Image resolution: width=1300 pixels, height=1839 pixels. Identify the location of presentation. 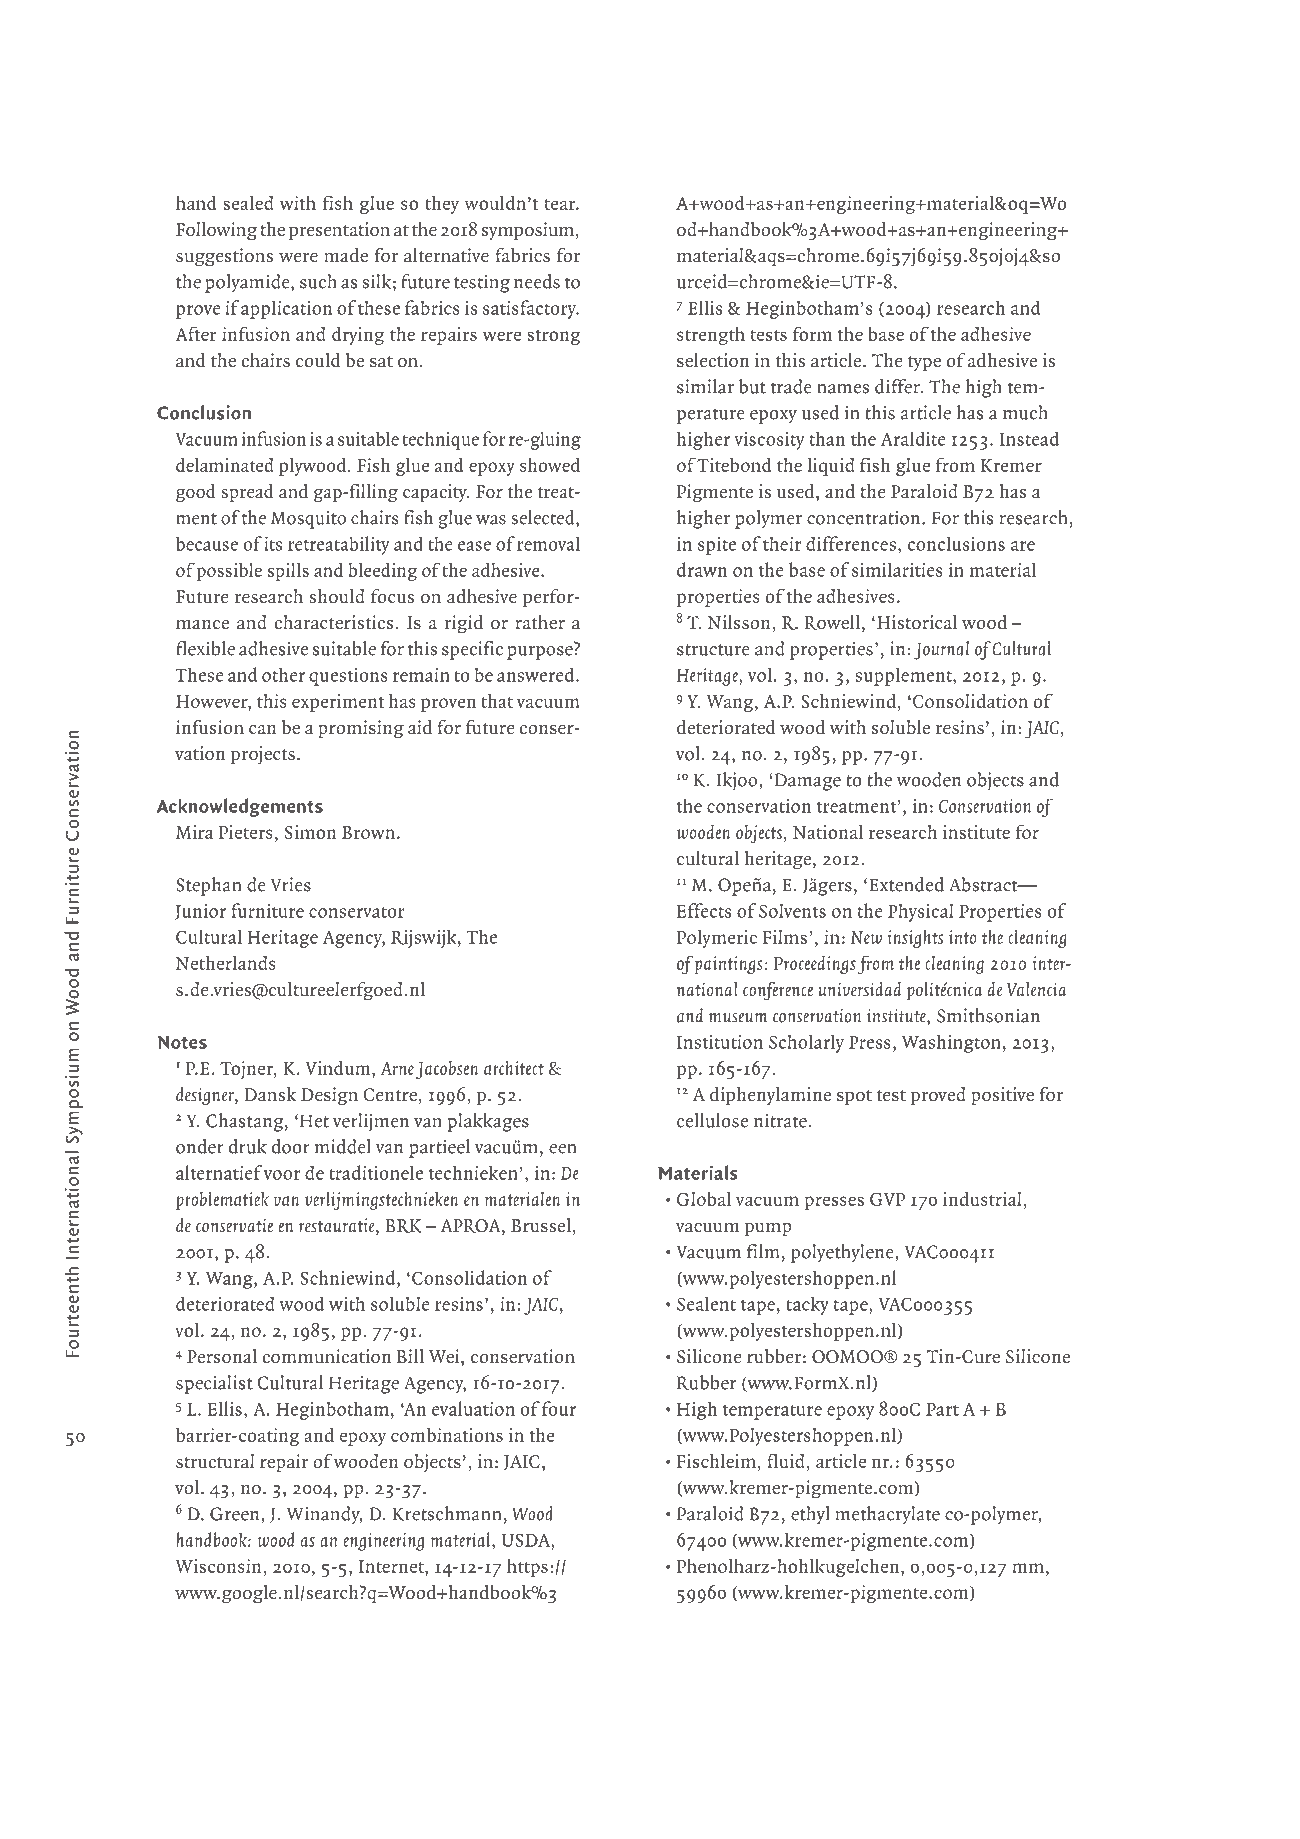
(339, 231).
